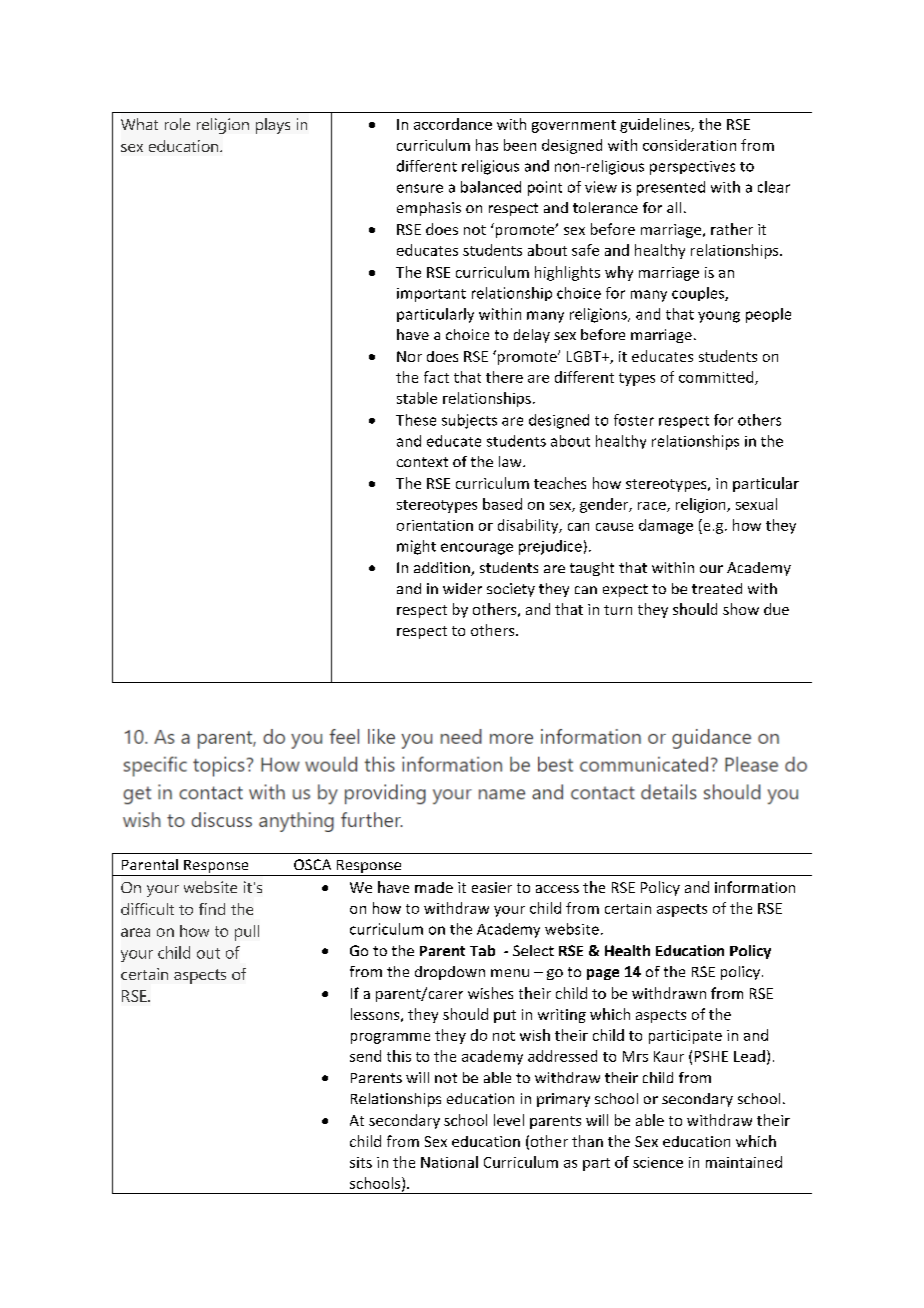 The height and width of the screenshot is (1308, 924). I want to click on show, so click(741, 609).
